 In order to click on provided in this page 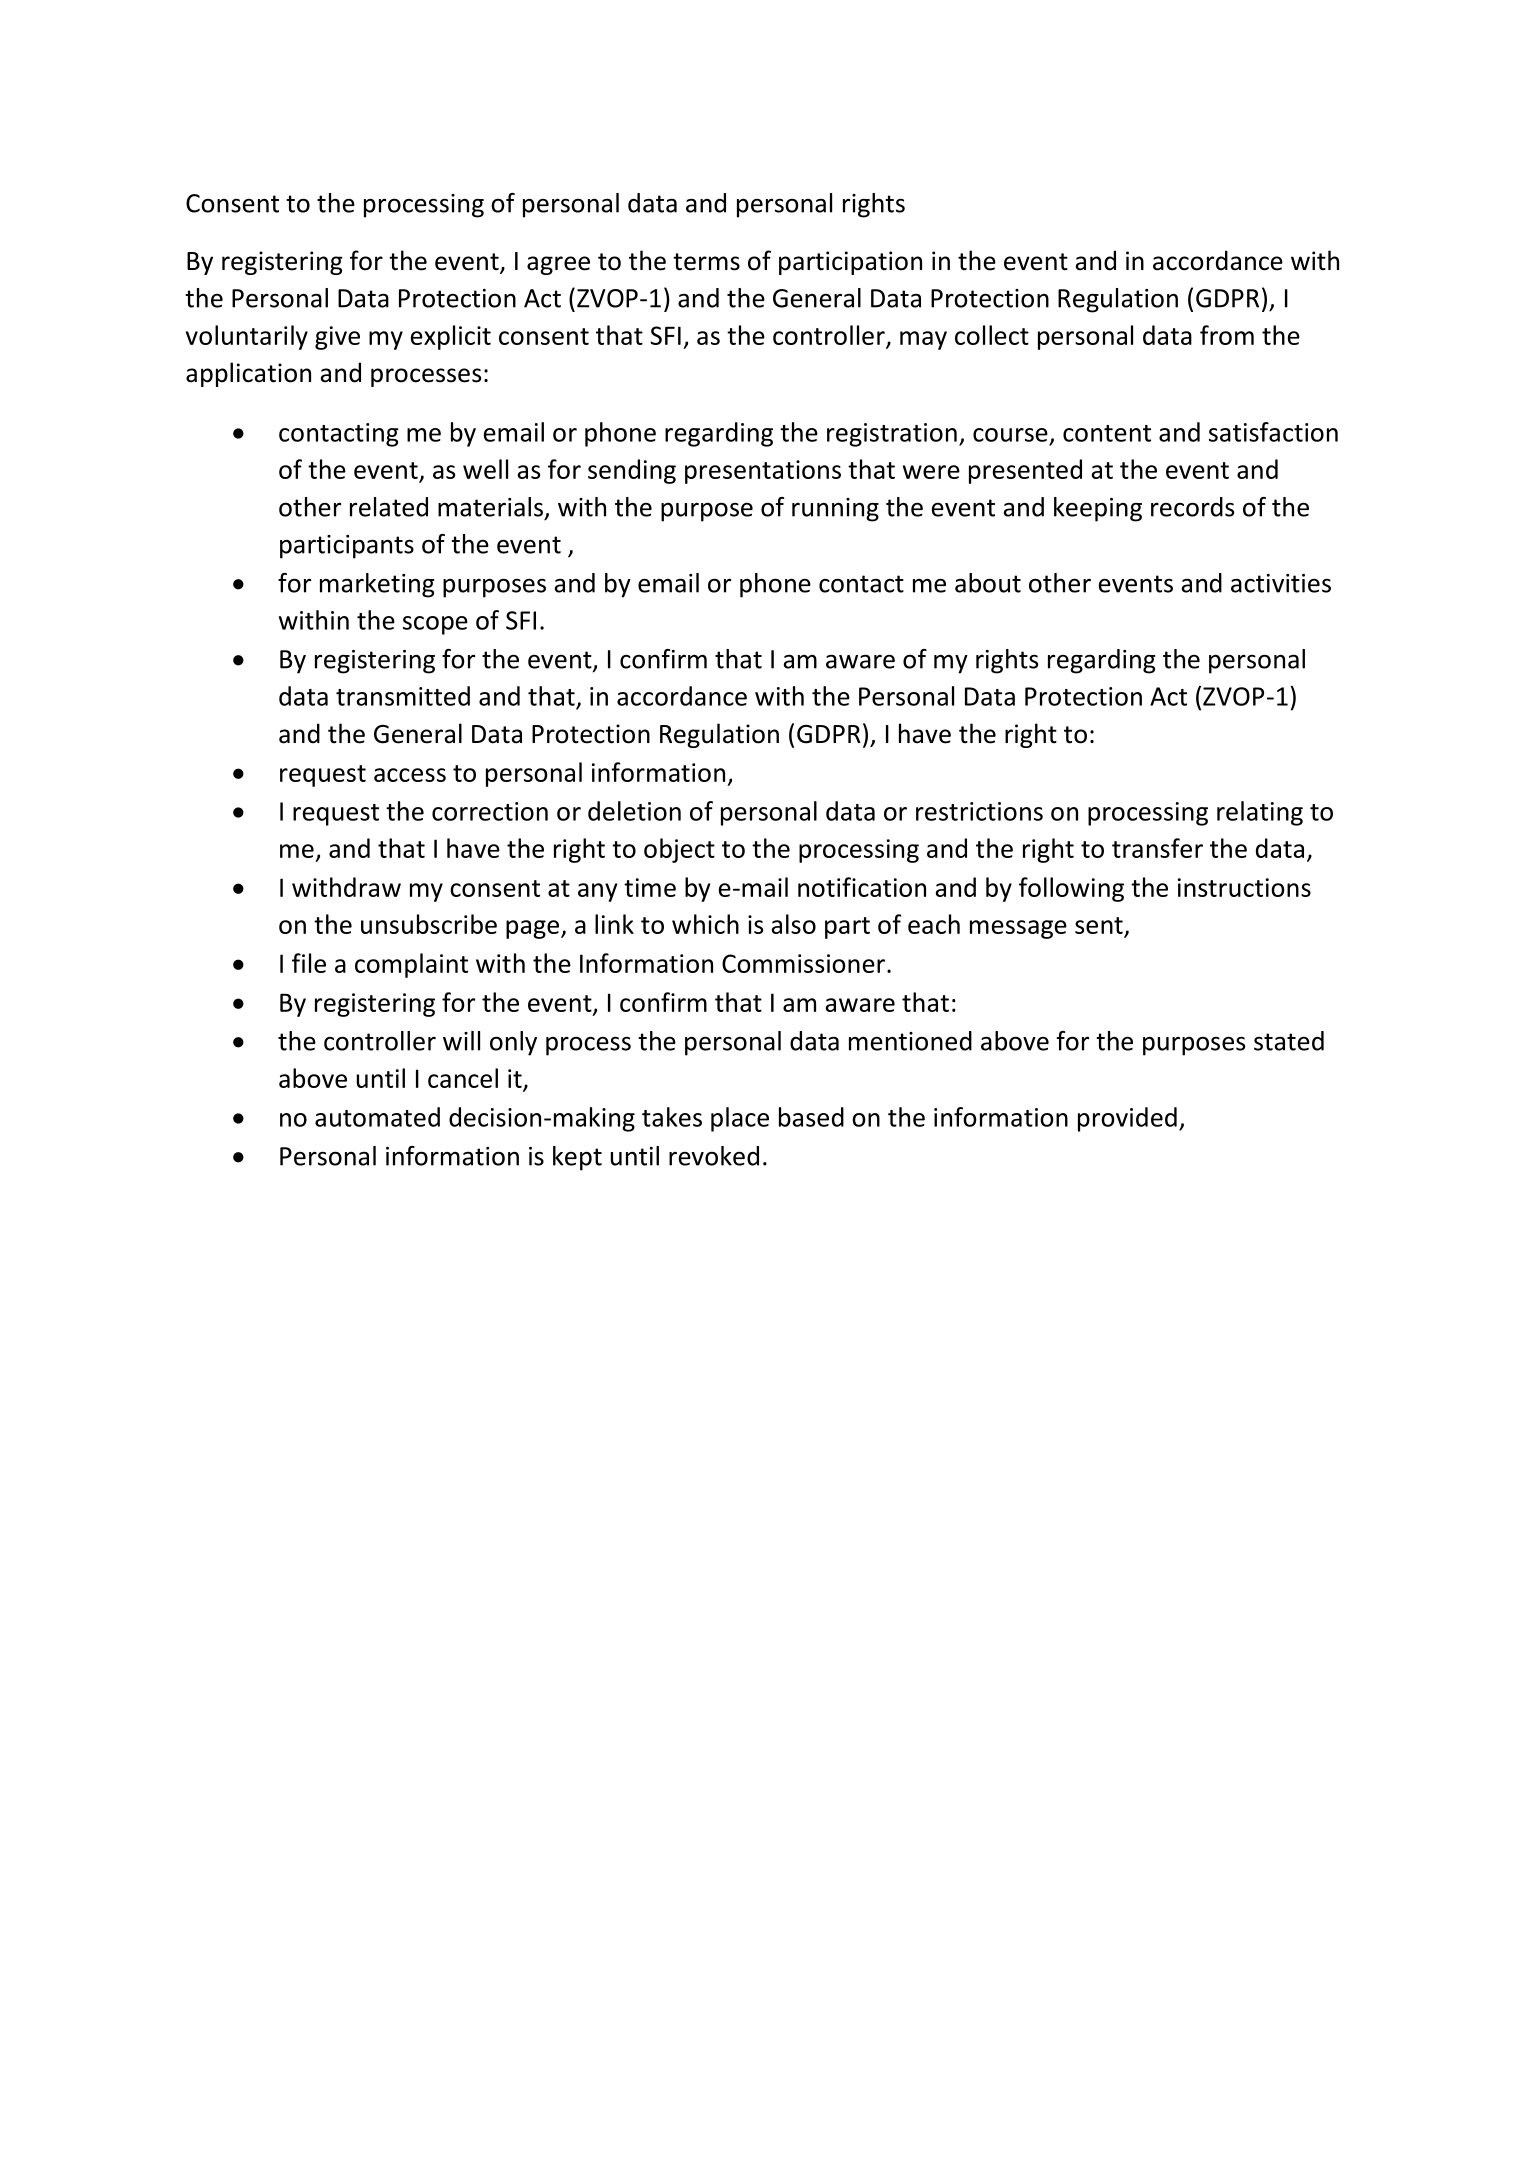, I will do `click(1127, 1119)`.
